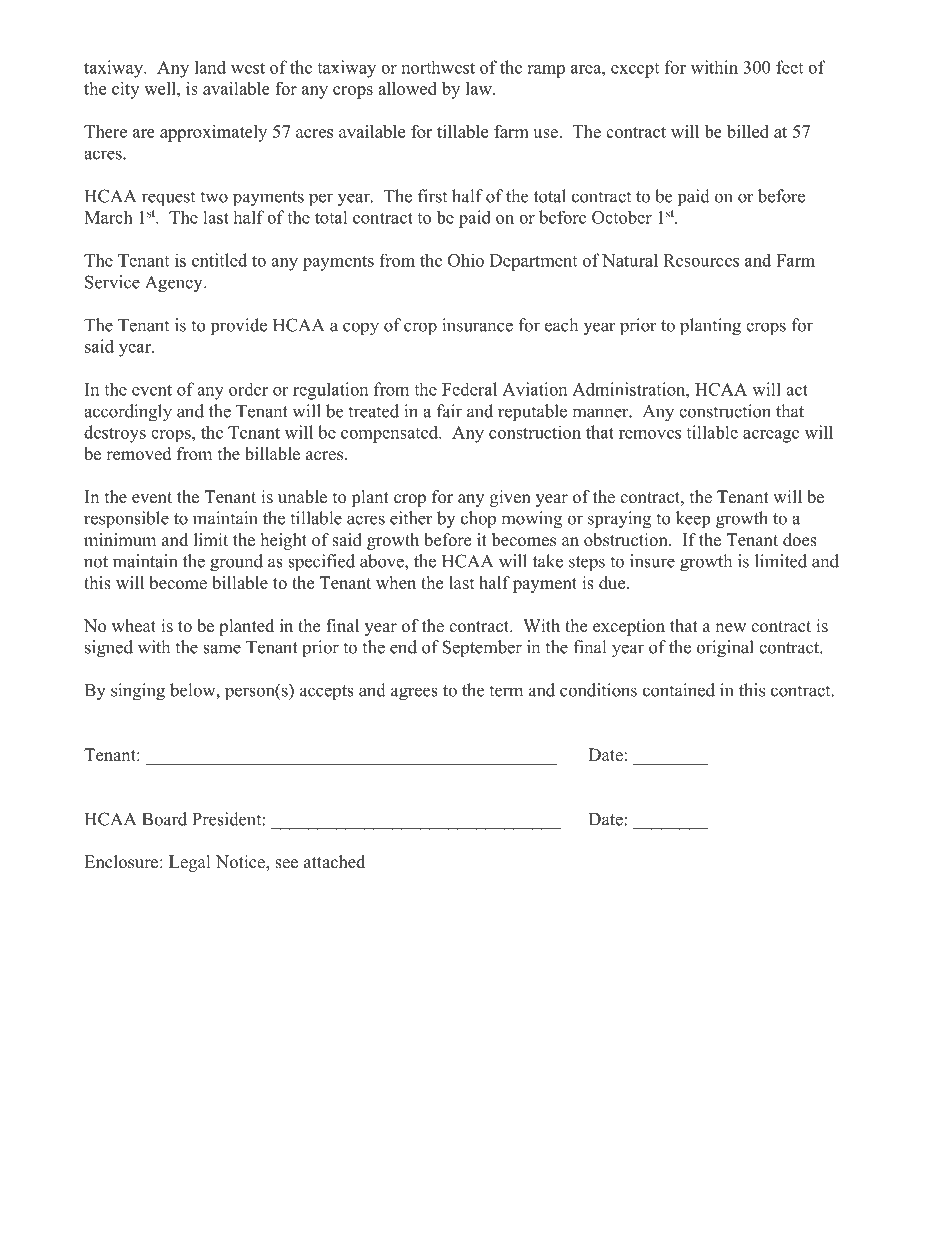 This screenshot has height=1233, width=952. I want to click on attached, so click(334, 862).
